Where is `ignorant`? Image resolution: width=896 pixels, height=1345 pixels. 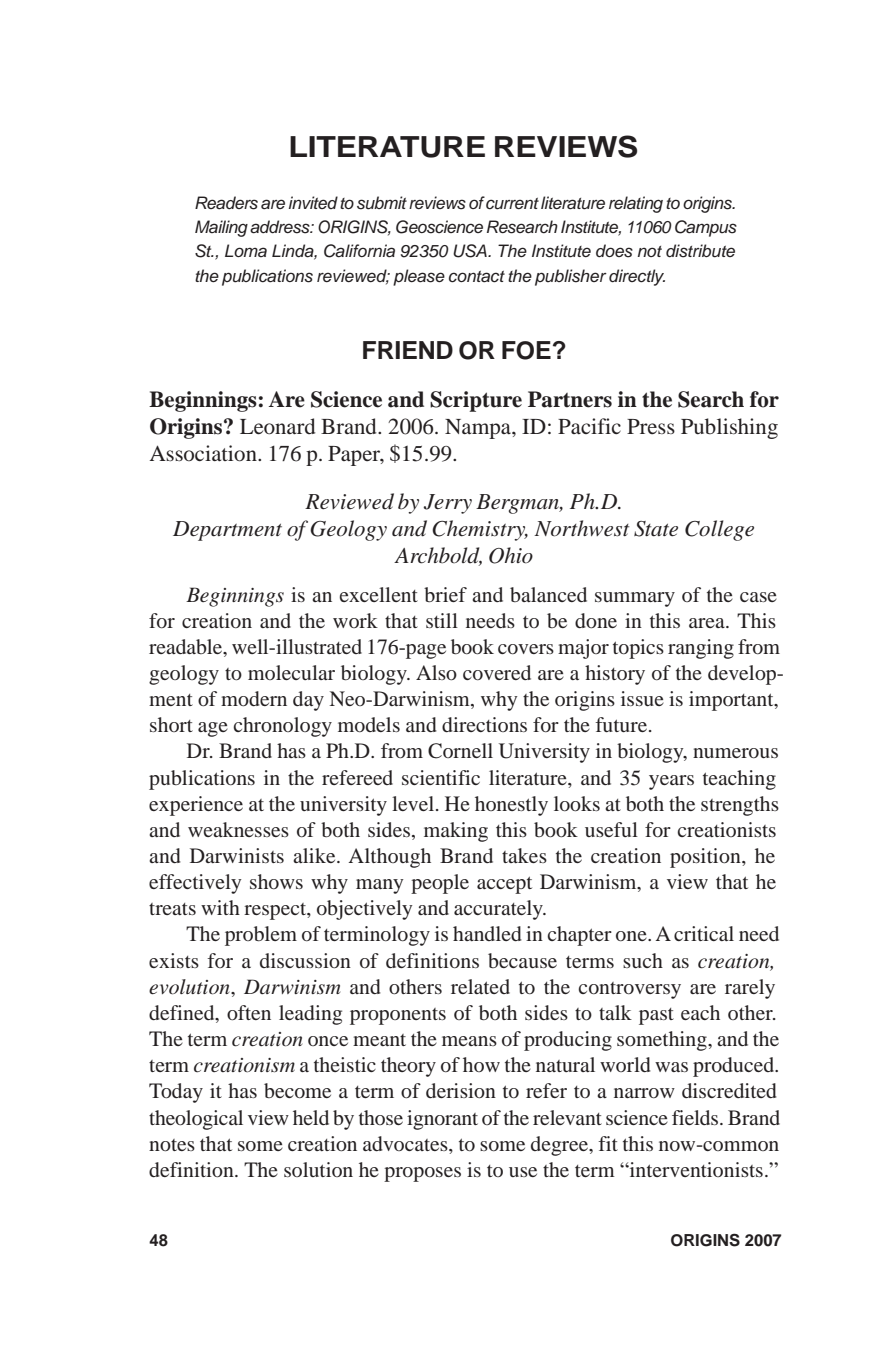 ignorant is located at coordinates (442, 1120).
